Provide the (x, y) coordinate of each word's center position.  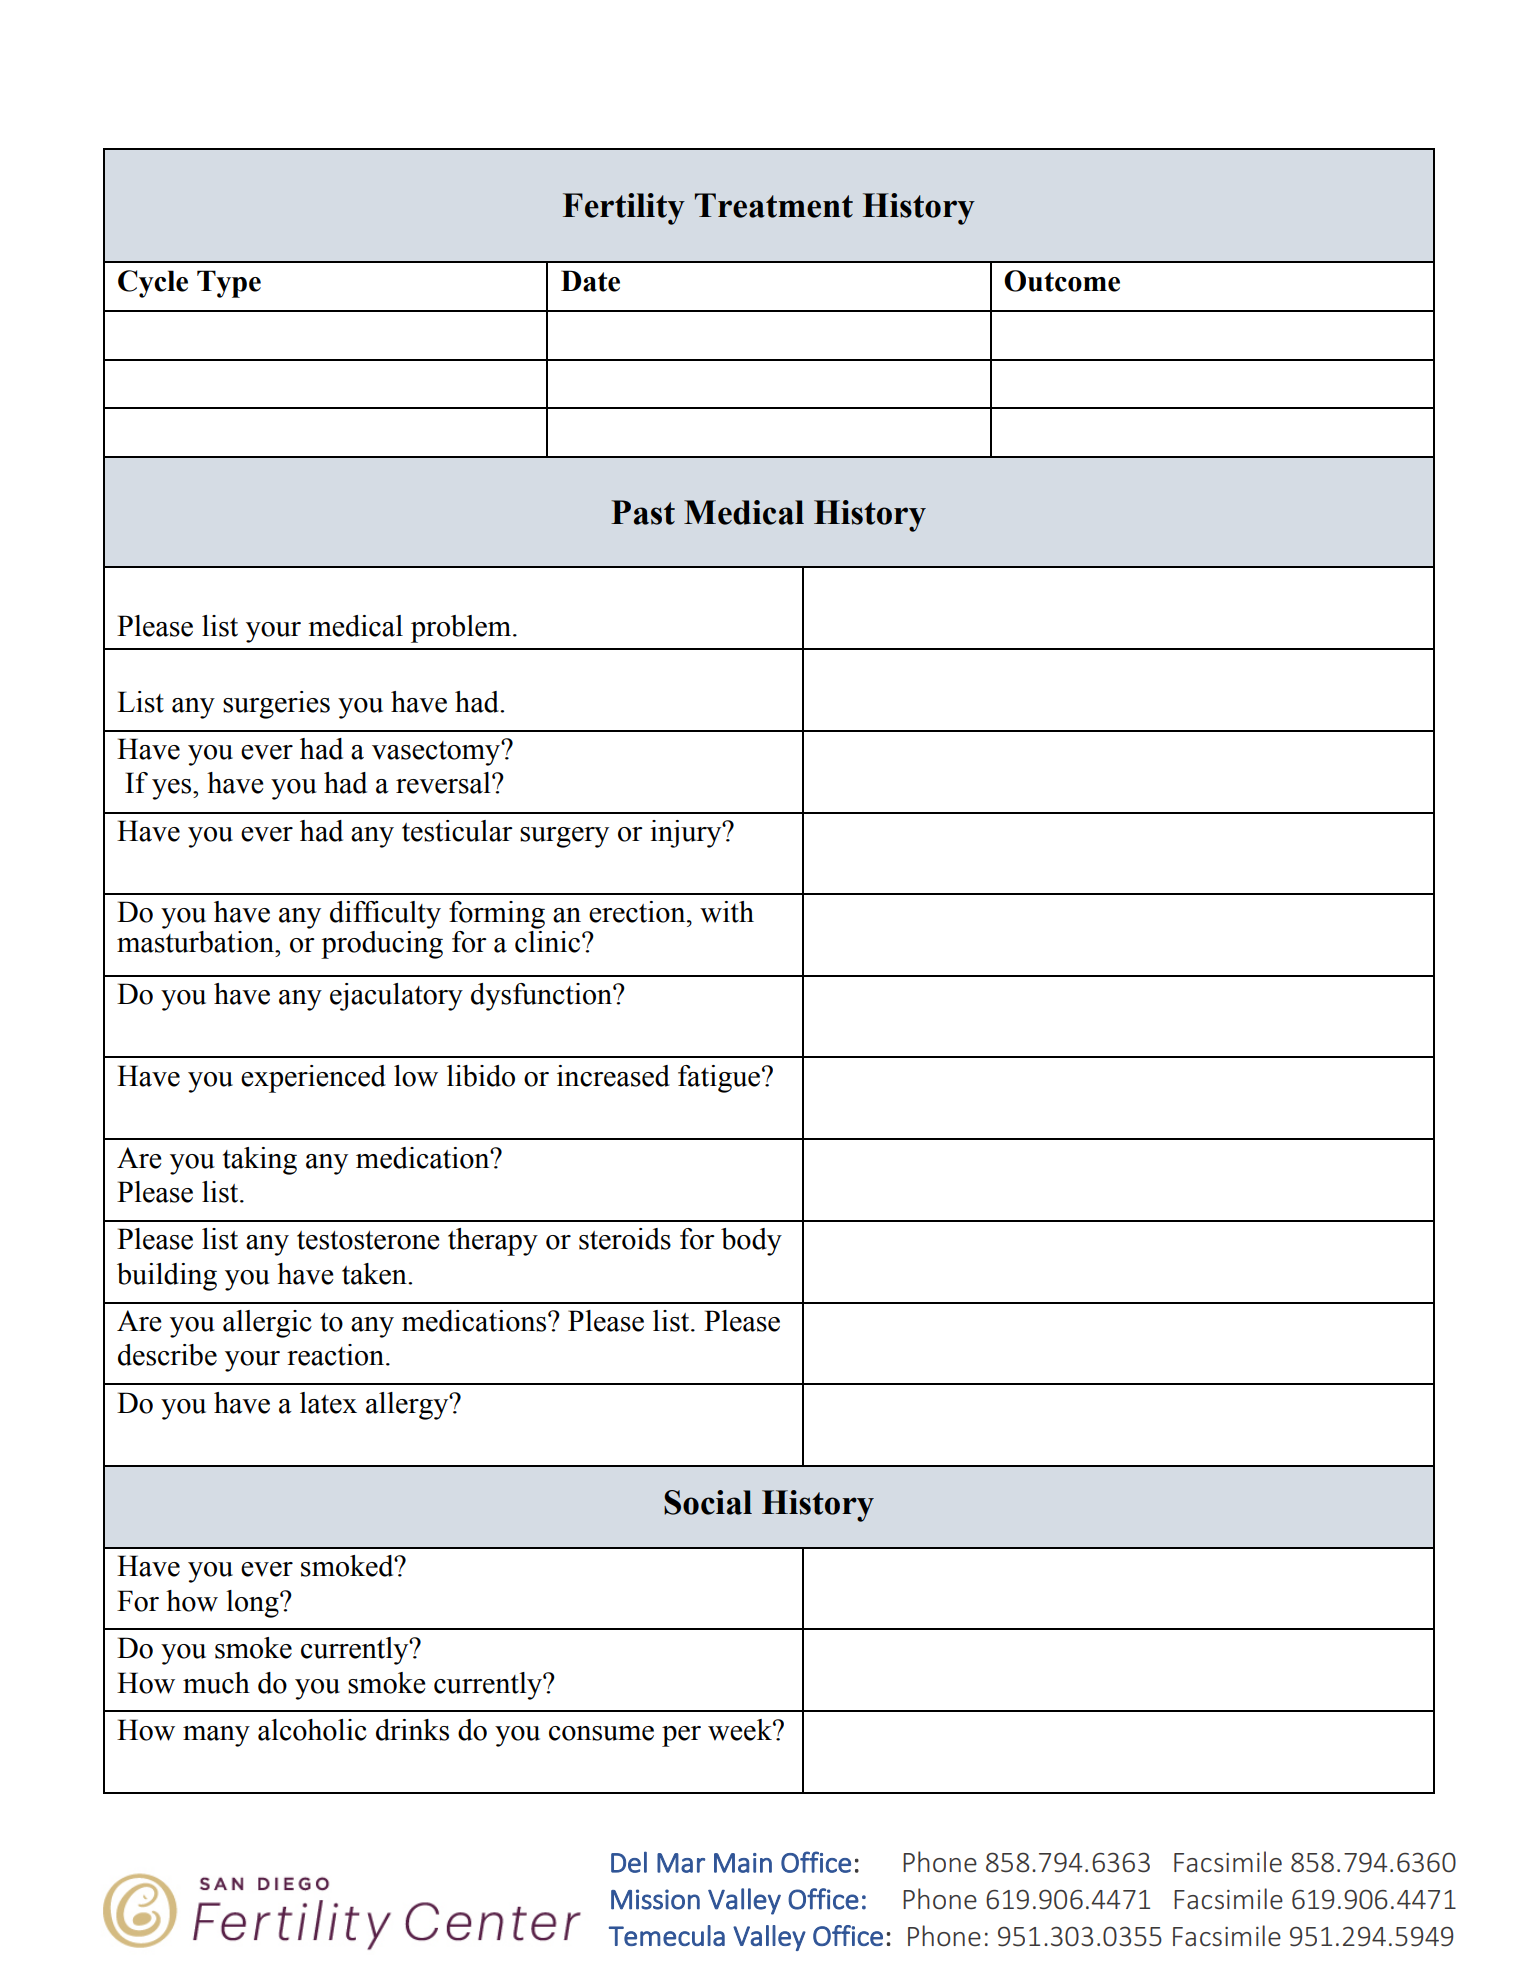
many (216, 1736)
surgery (564, 837)
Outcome (1062, 281)
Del (629, 1862)
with (727, 912)
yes (173, 789)
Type (229, 284)
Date (590, 281)
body (751, 1242)
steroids (625, 1239)
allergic (267, 1324)
